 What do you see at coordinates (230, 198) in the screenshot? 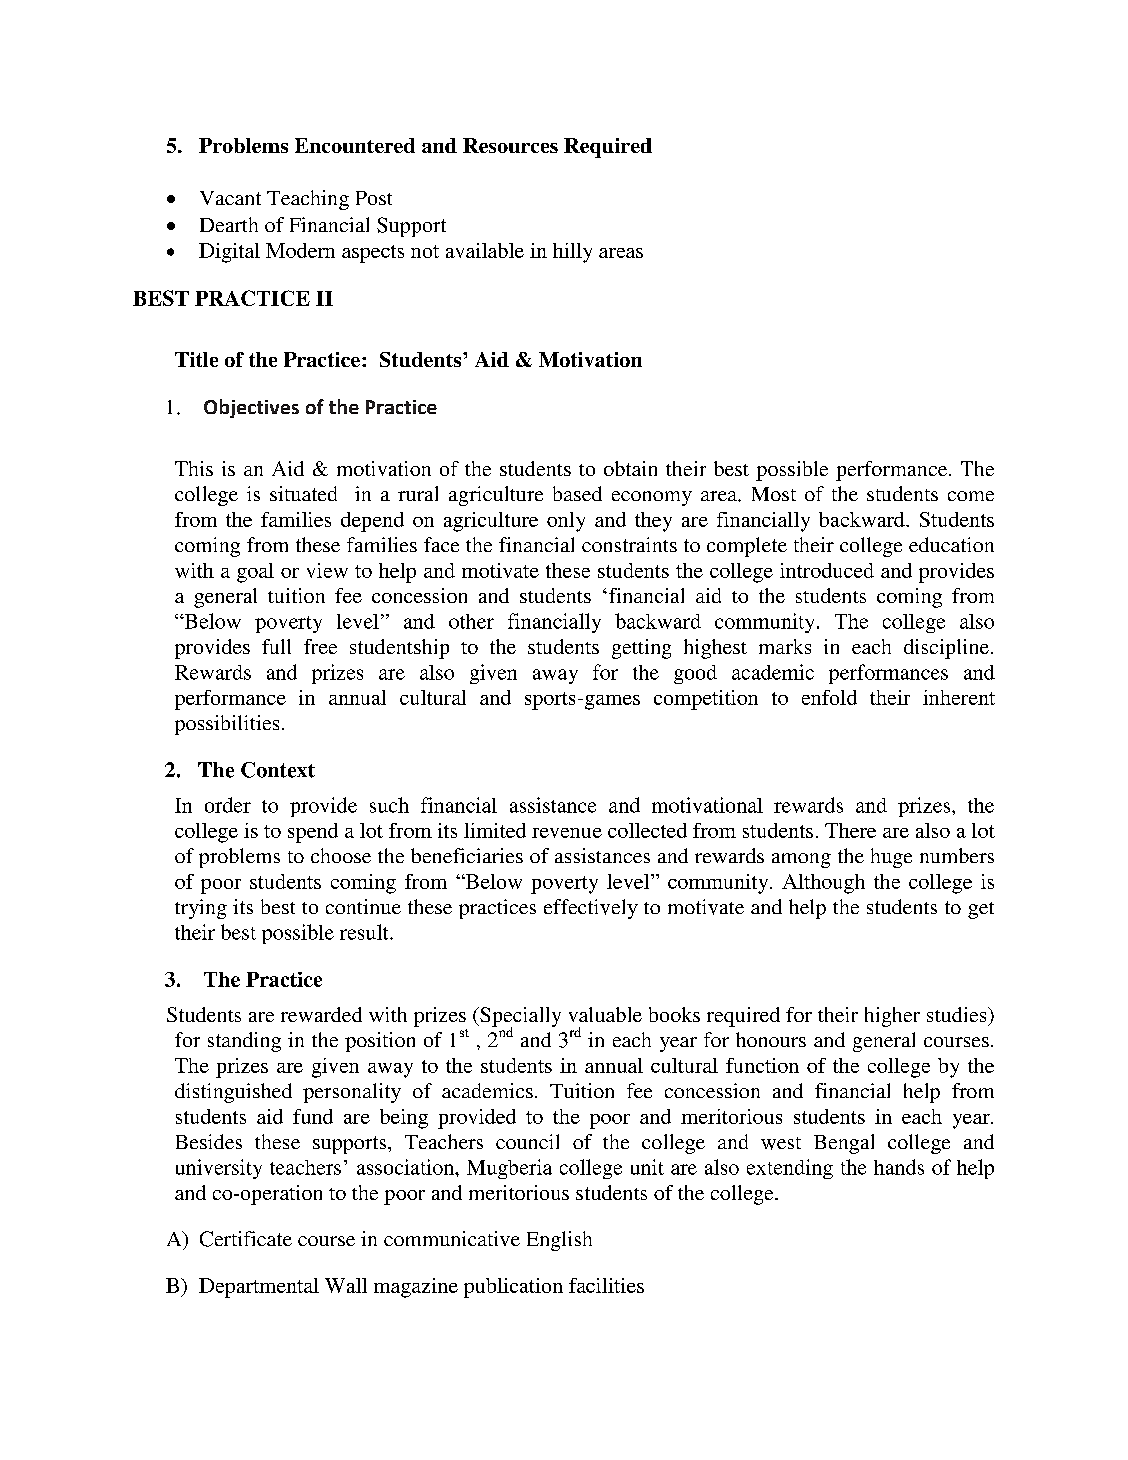
I see `Vacant` at bounding box center [230, 198].
